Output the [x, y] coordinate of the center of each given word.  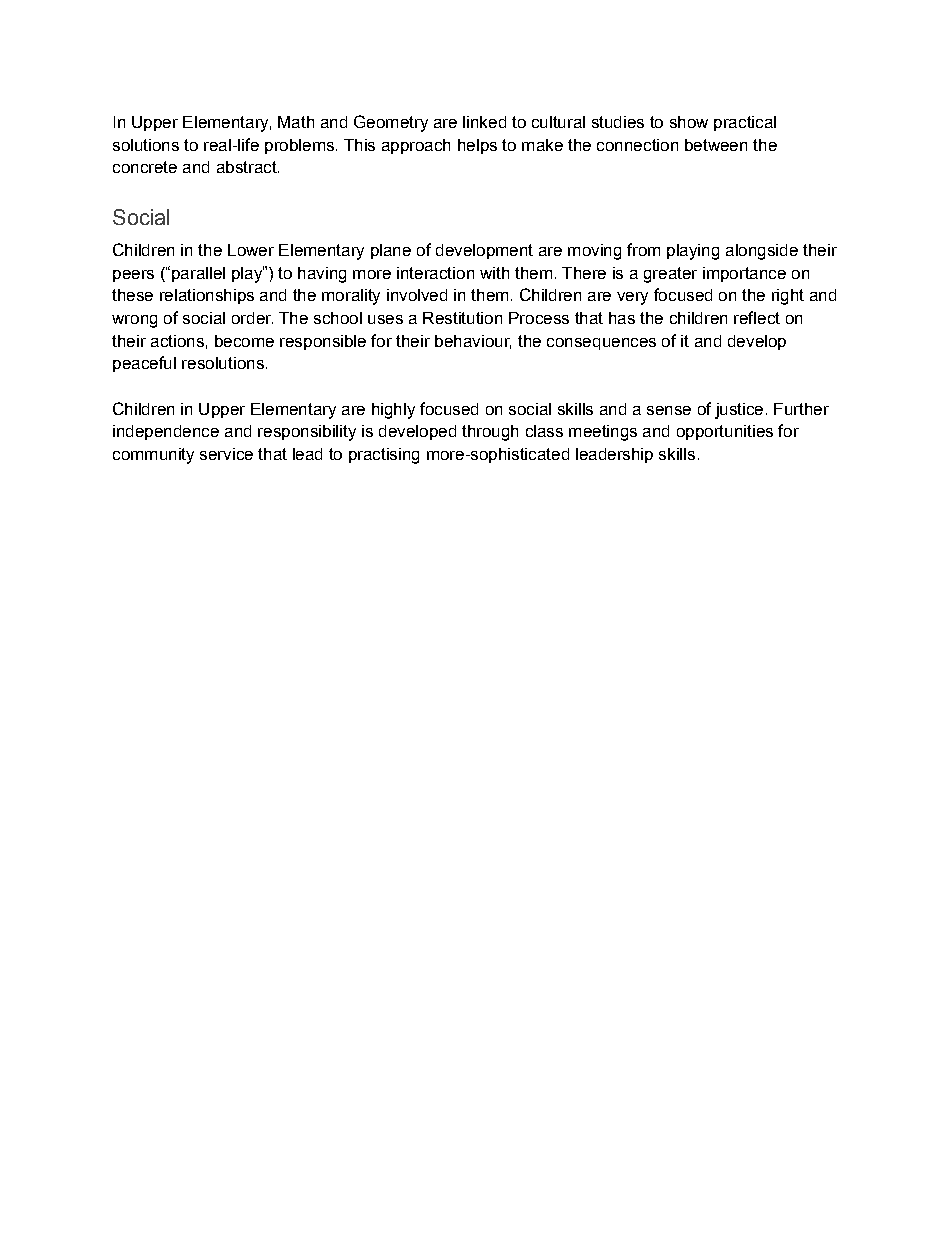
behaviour [473, 342]
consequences [601, 344]
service [226, 454]
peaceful [144, 364]
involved [417, 295]
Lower [251, 250]
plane [391, 251]
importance [744, 274]
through [490, 433]
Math [296, 122]
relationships [207, 296]
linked [484, 122]
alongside [762, 252]
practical [745, 123]
